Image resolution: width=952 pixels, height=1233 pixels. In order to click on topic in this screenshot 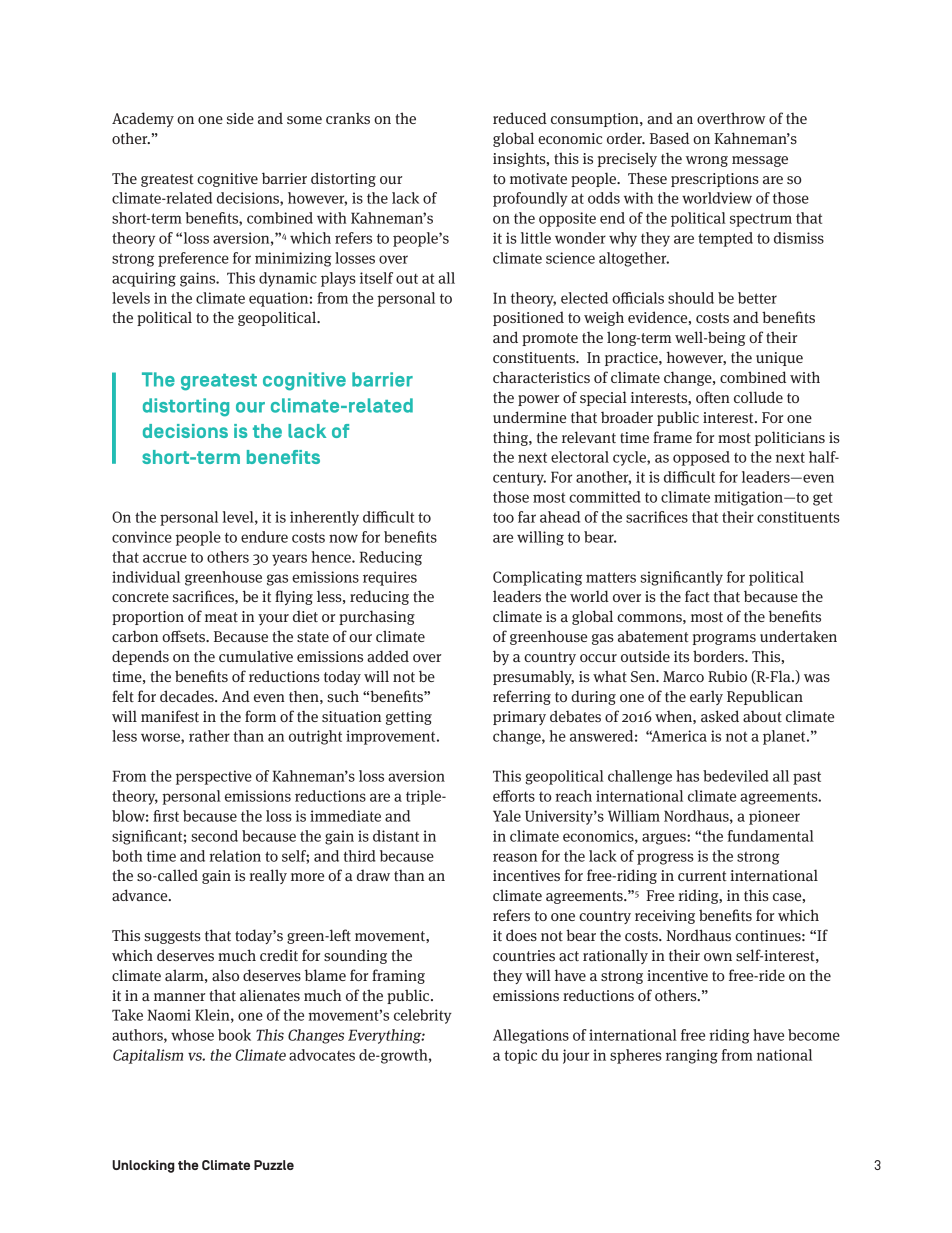, I will do `click(520, 1056)`.
